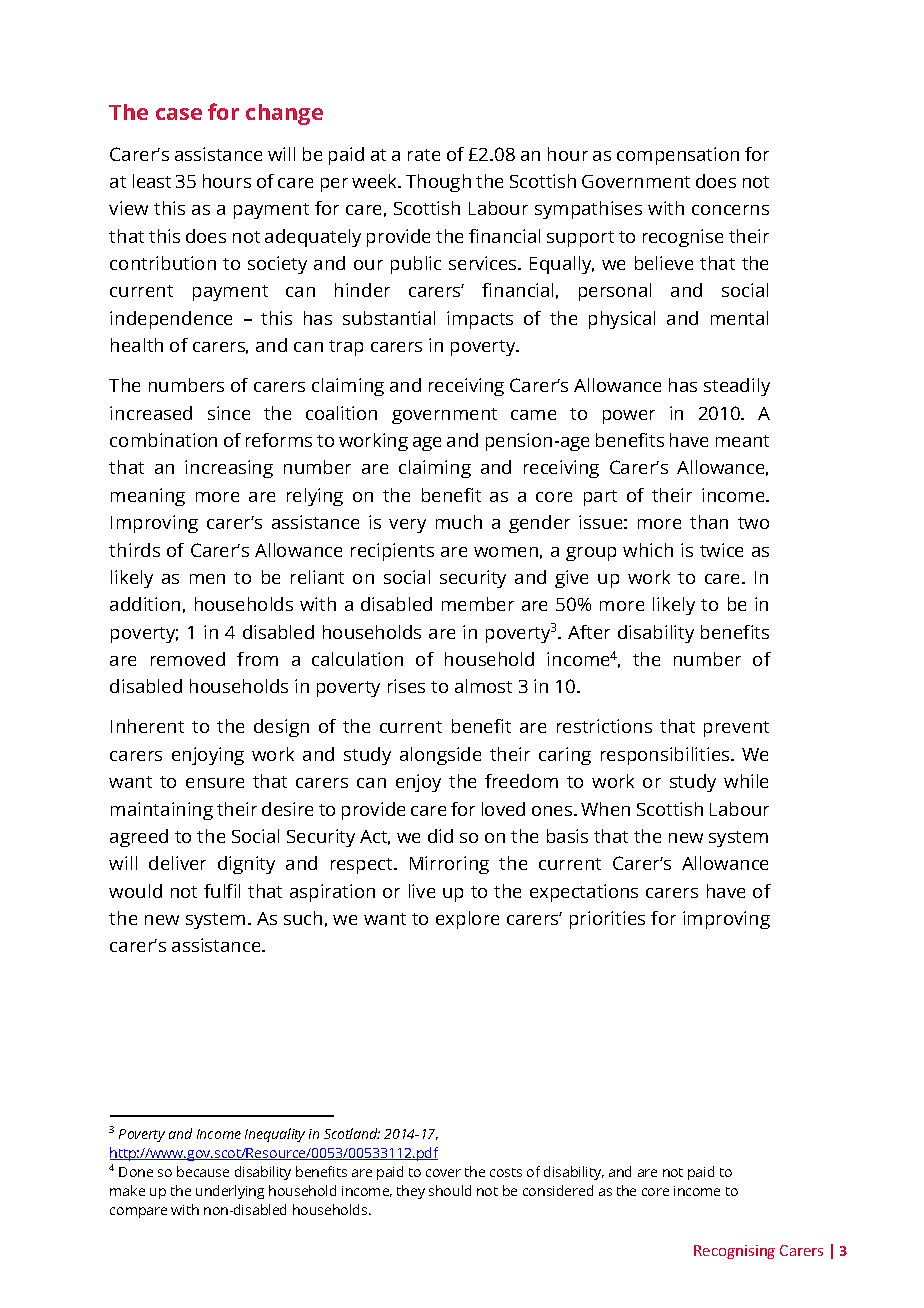 This screenshot has height=1308, width=924. I want to click on should, so click(450, 1190).
